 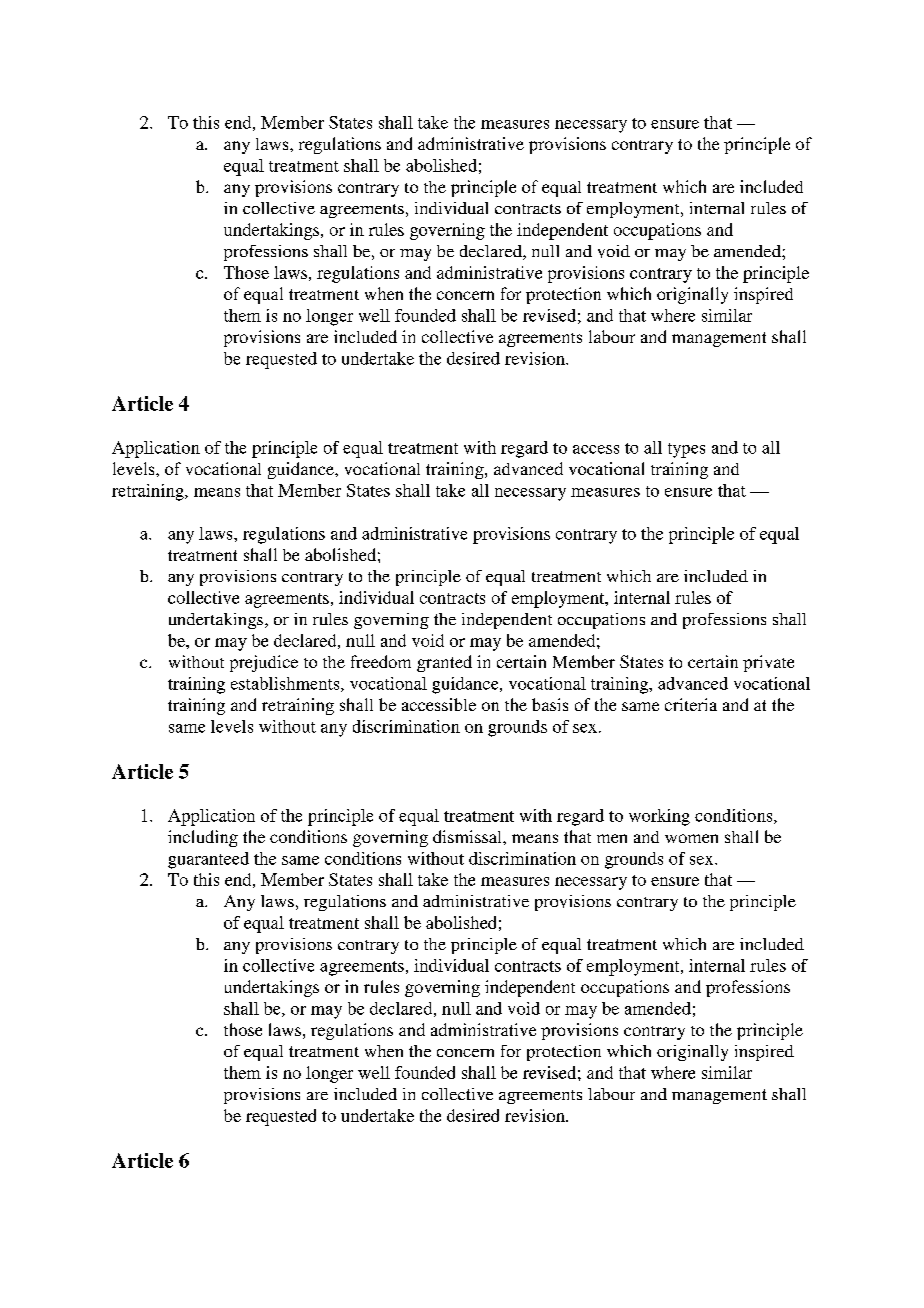 I want to click on freedom, so click(x=381, y=661).
